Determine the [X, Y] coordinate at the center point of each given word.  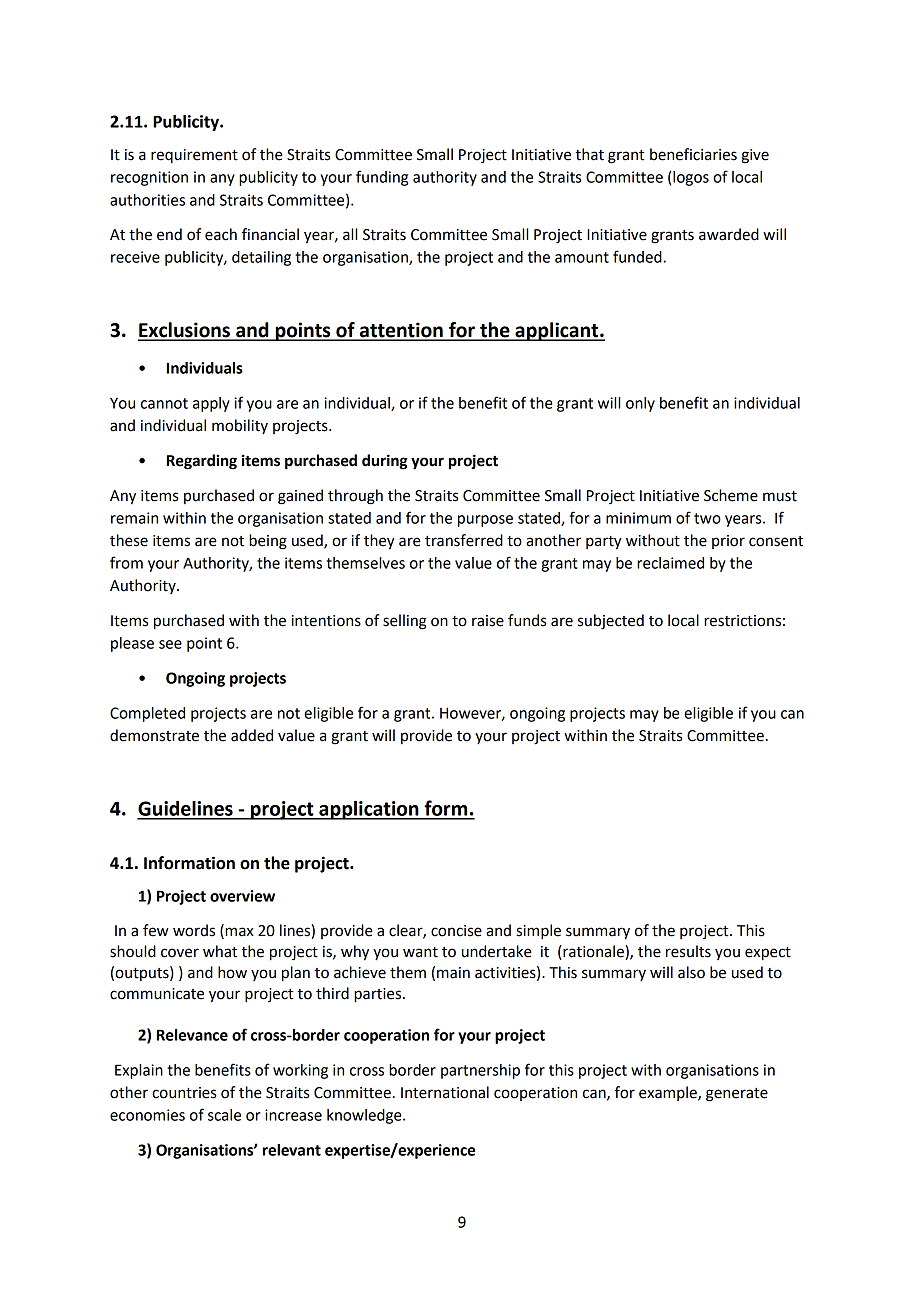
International [445, 1092]
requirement [194, 156]
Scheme [731, 495]
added [252, 735]
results [688, 951]
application [369, 810]
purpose [485, 521]
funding [382, 178]
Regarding [202, 462]
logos [691, 178]
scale [224, 1115]
